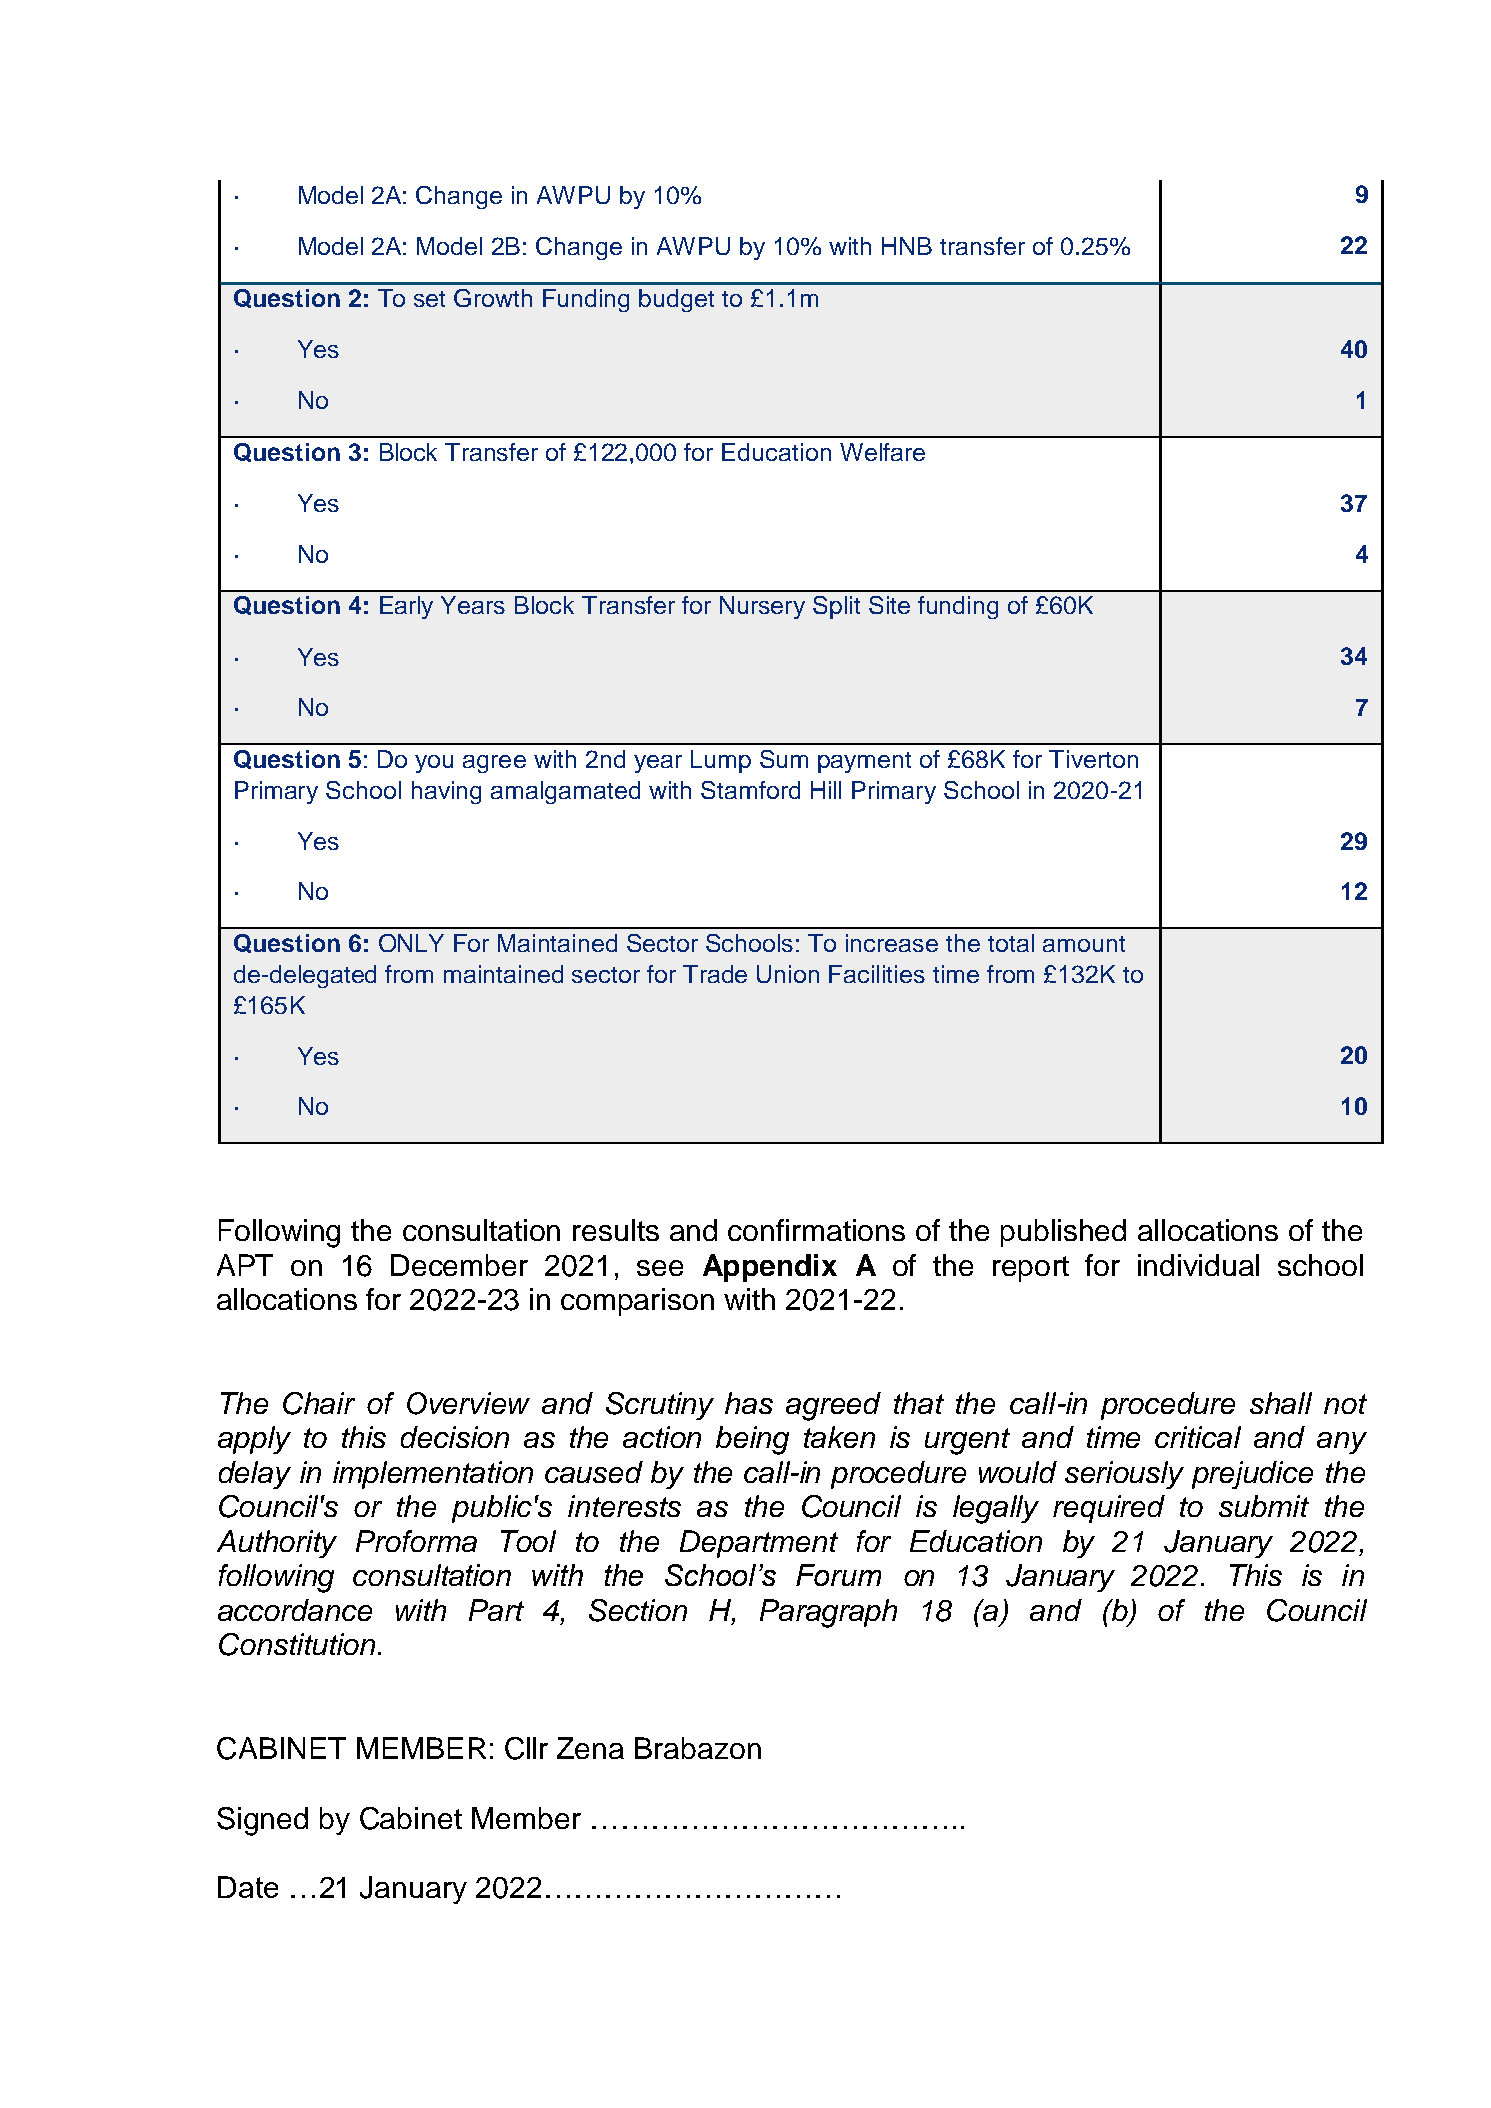 This screenshot has width=1491, height=2108. What do you see at coordinates (1252, 1475) in the screenshot?
I see `prejudice` at bounding box center [1252, 1475].
